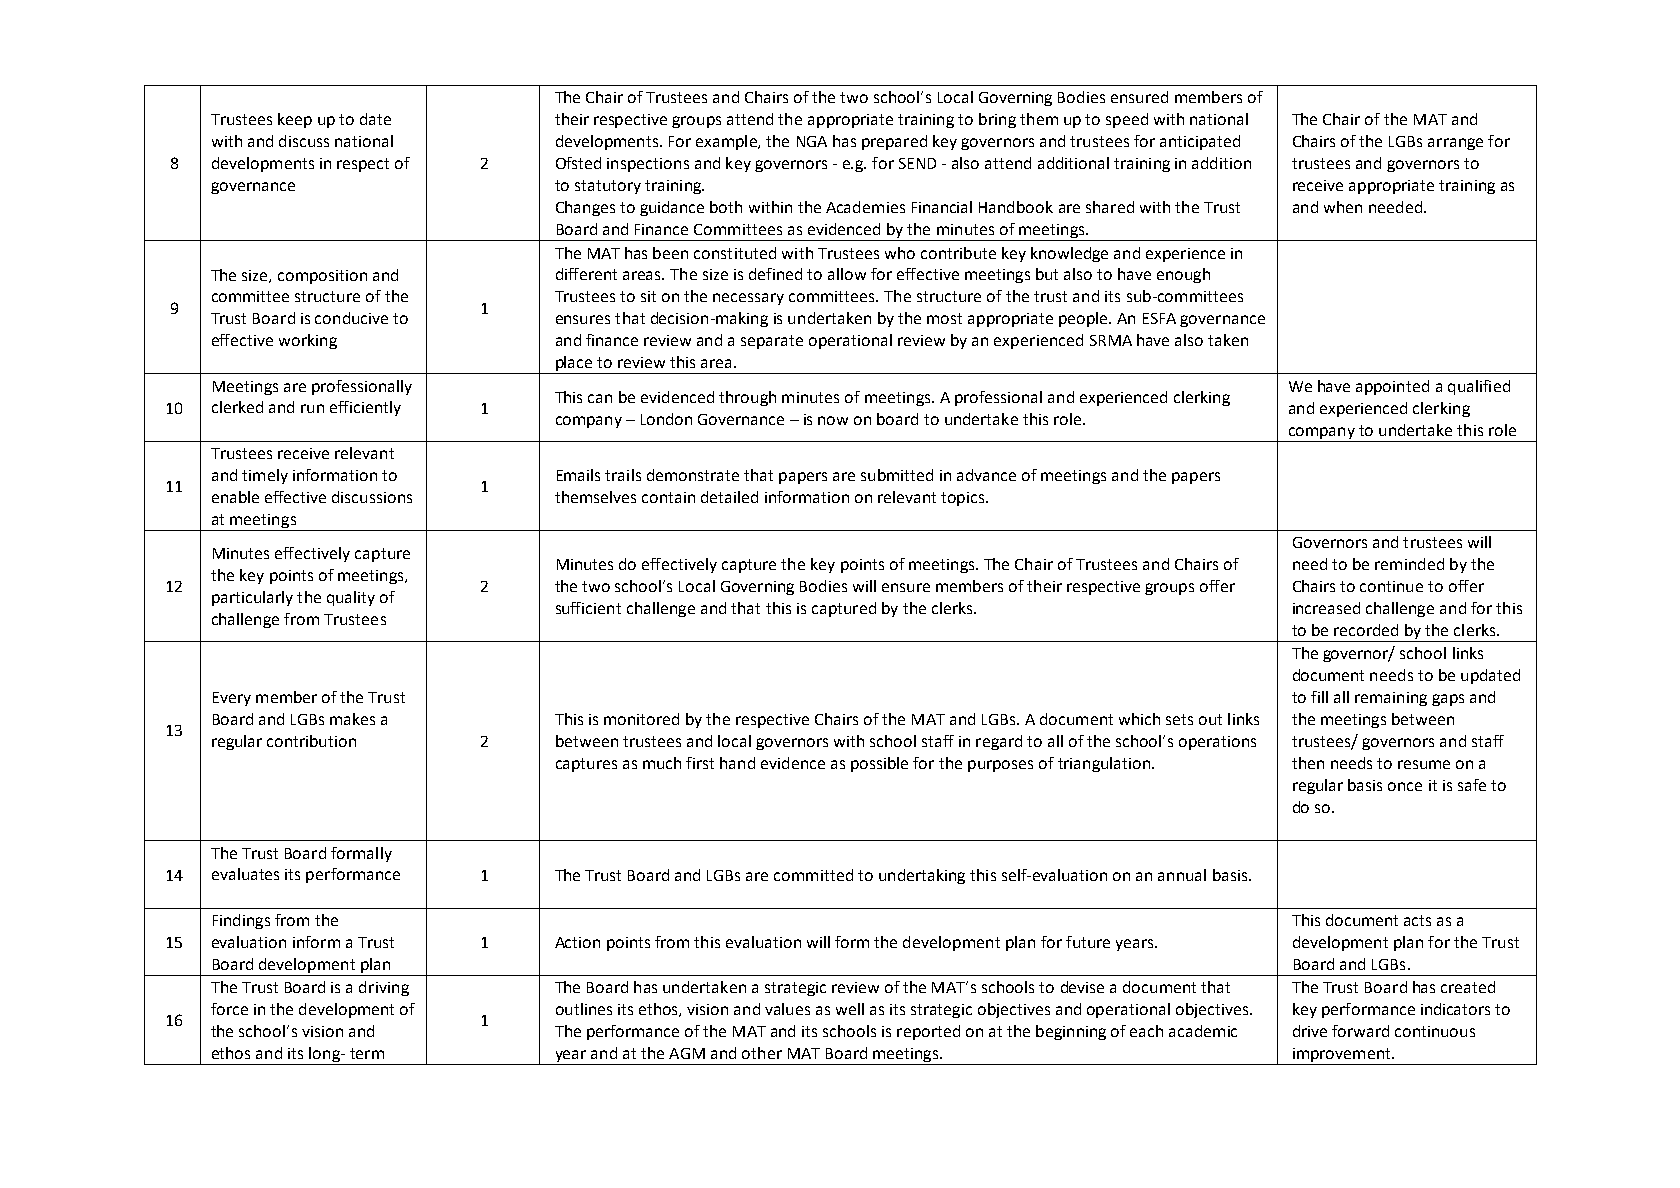 This document has height=1188, width=1680. Describe the element at coordinates (879, 764) in the document. I see `possible` at that location.
